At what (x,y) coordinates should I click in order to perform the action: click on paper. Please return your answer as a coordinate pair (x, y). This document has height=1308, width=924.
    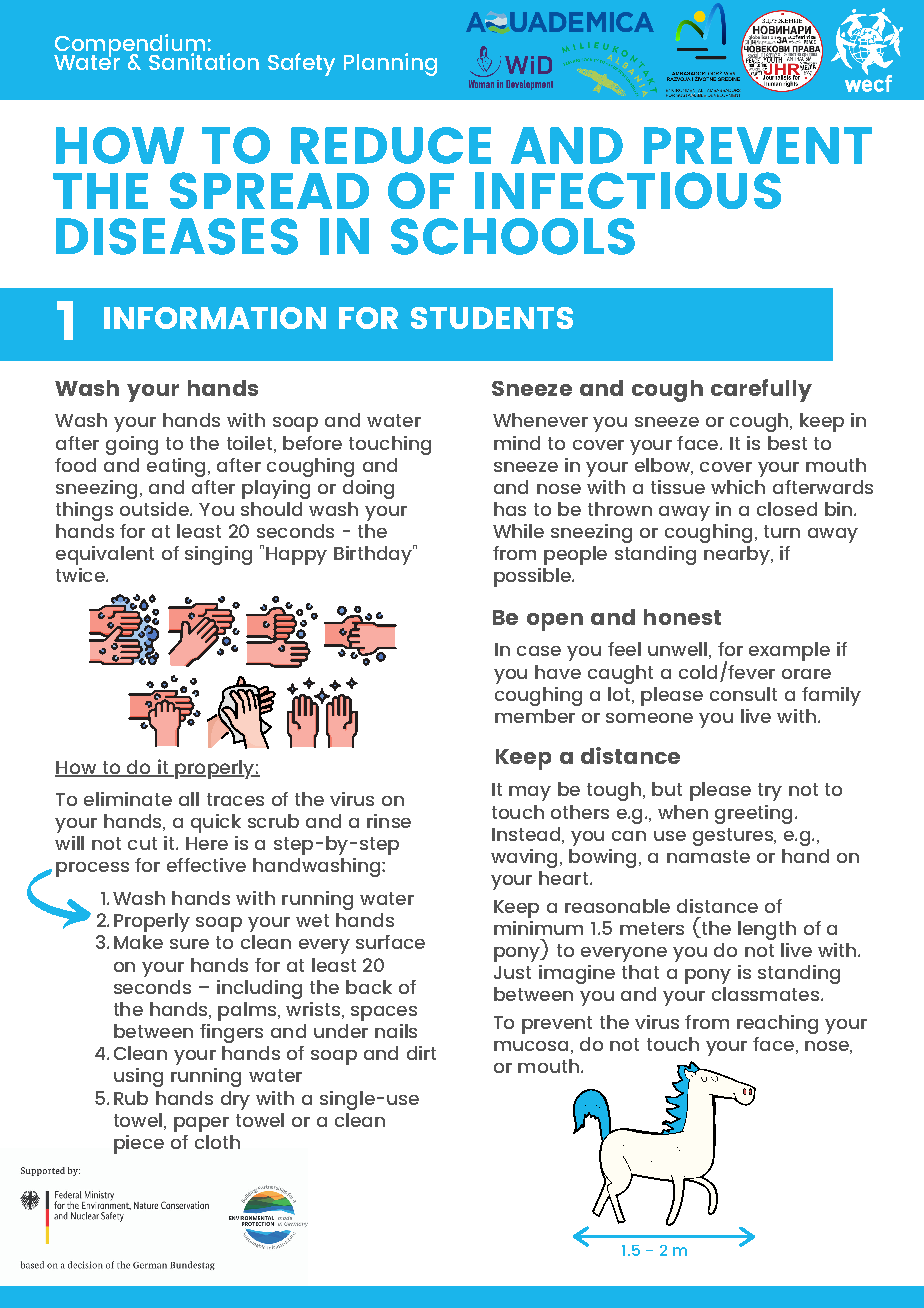
    Looking at the image, I should click on (201, 1124).
